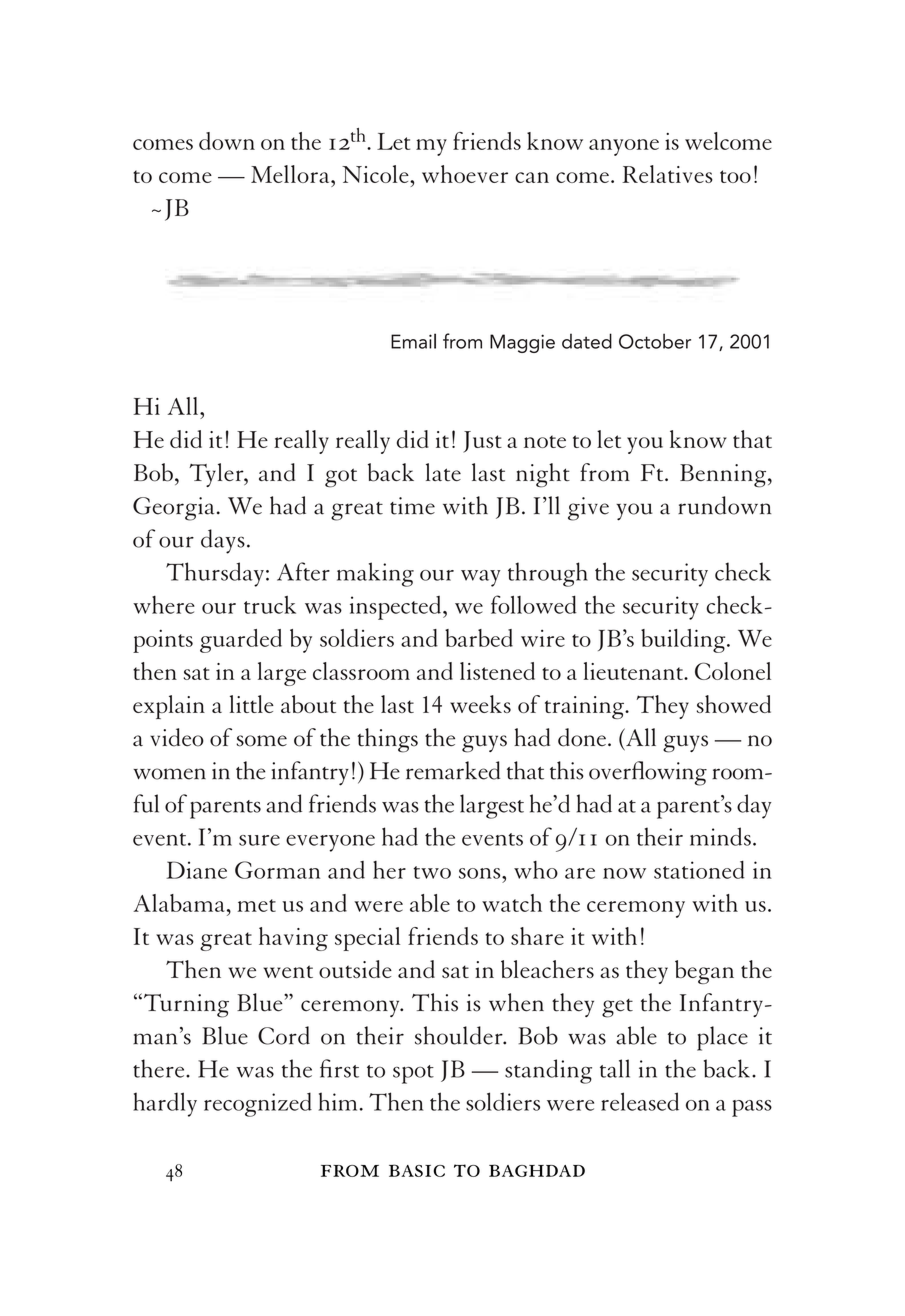 Image resolution: width=905 pixels, height=1316 pixels. Describe the element at coordinates (640, 1101) in the screenshot. I see `released` at that location.
